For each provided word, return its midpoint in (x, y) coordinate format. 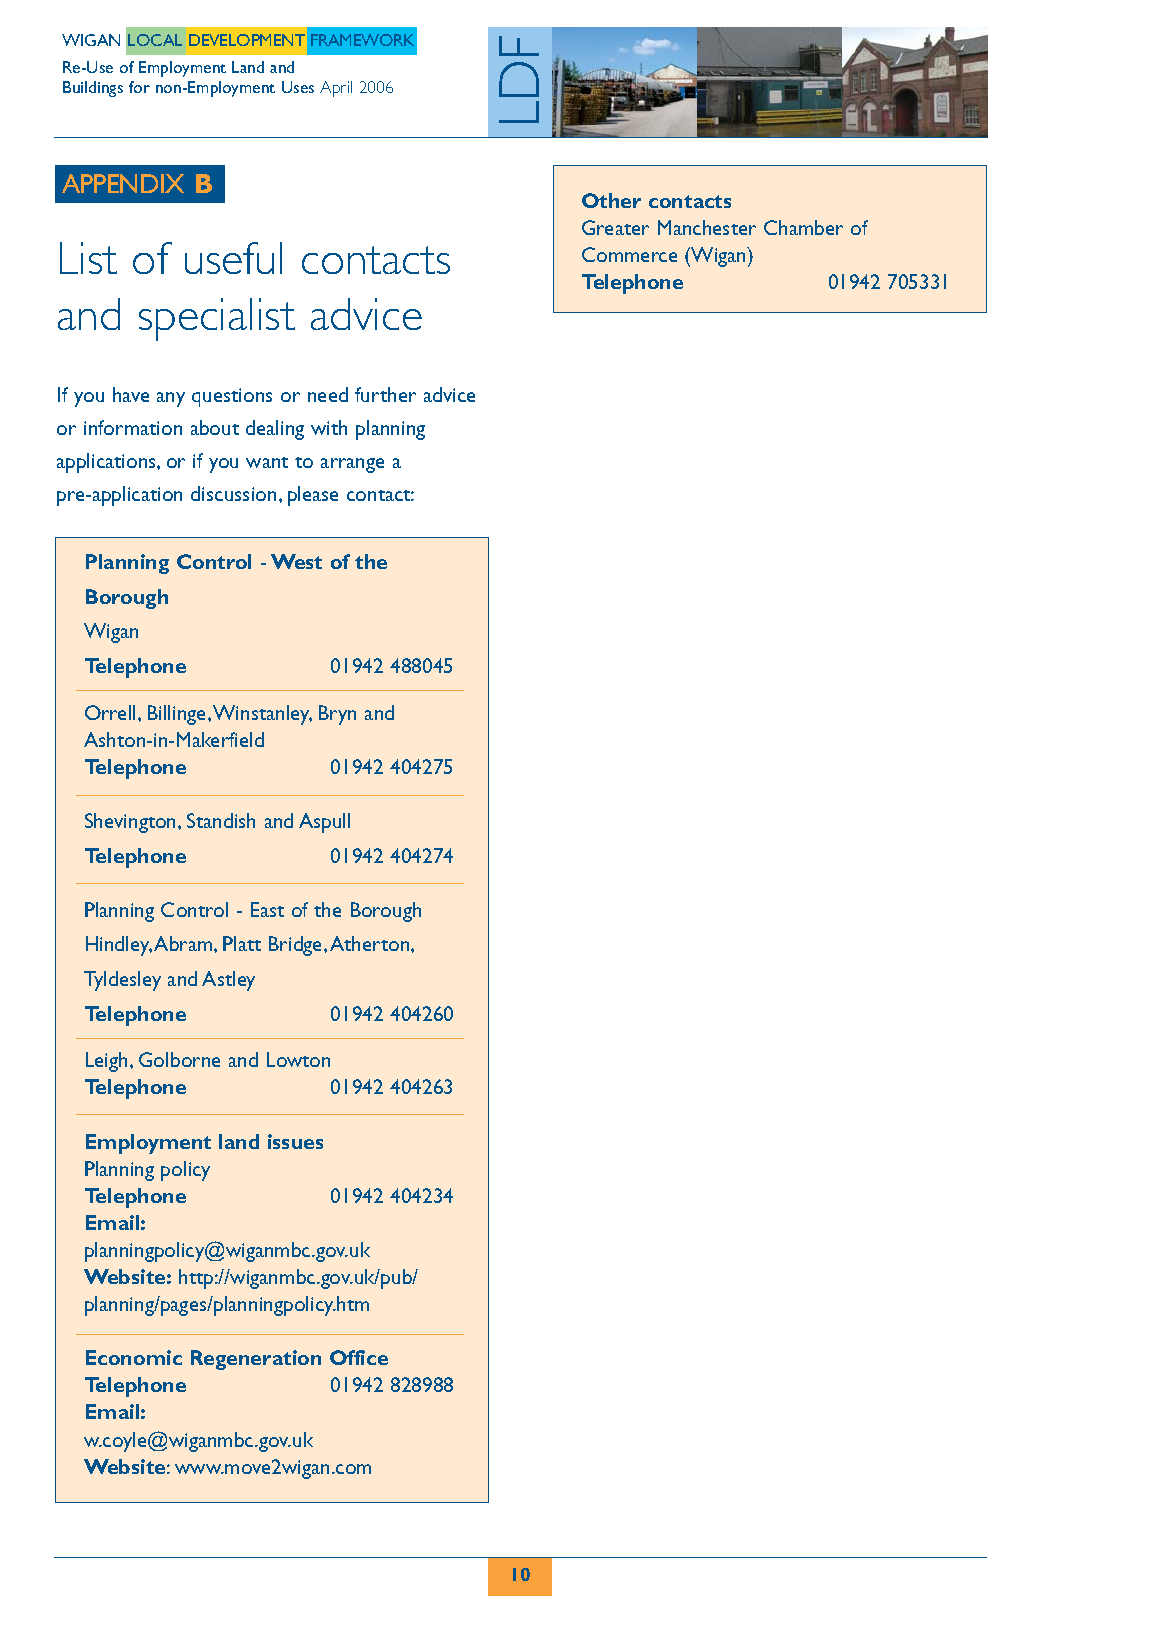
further (385, 394)
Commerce (629, 254)
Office (359, 1357)
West (296, 561)
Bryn (337, 715)
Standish (221, 820)
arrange (352, 465)
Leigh (106, 1062)
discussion (233, 493)
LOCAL (155, 40)
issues (295, 1141)
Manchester (707, 227)
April (336, 89)
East (267, 909)
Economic (134, 1357)
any (171, 399)
